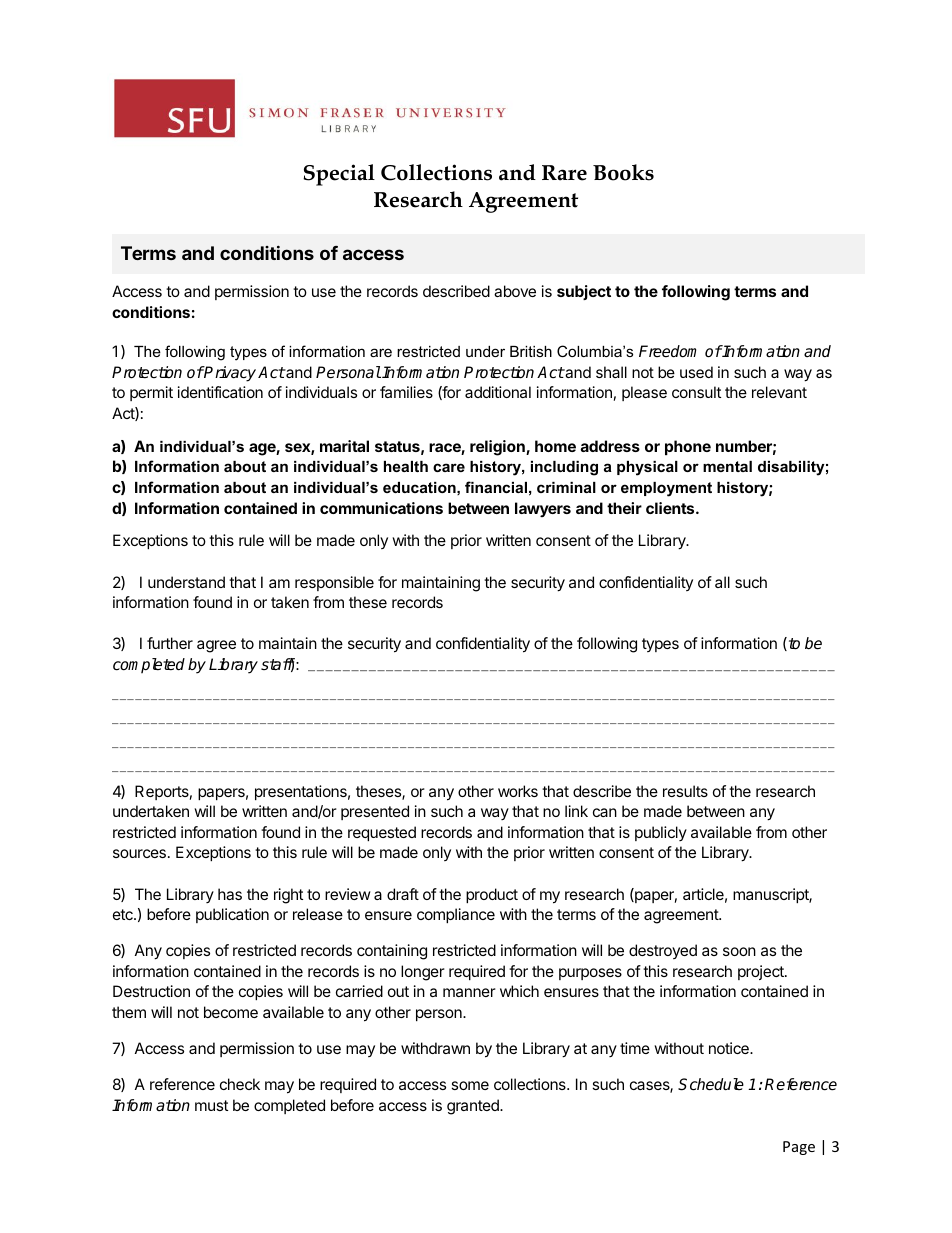 The height and width of the image is (1233, 952). I want to click on Rare, so click(564, 173).
